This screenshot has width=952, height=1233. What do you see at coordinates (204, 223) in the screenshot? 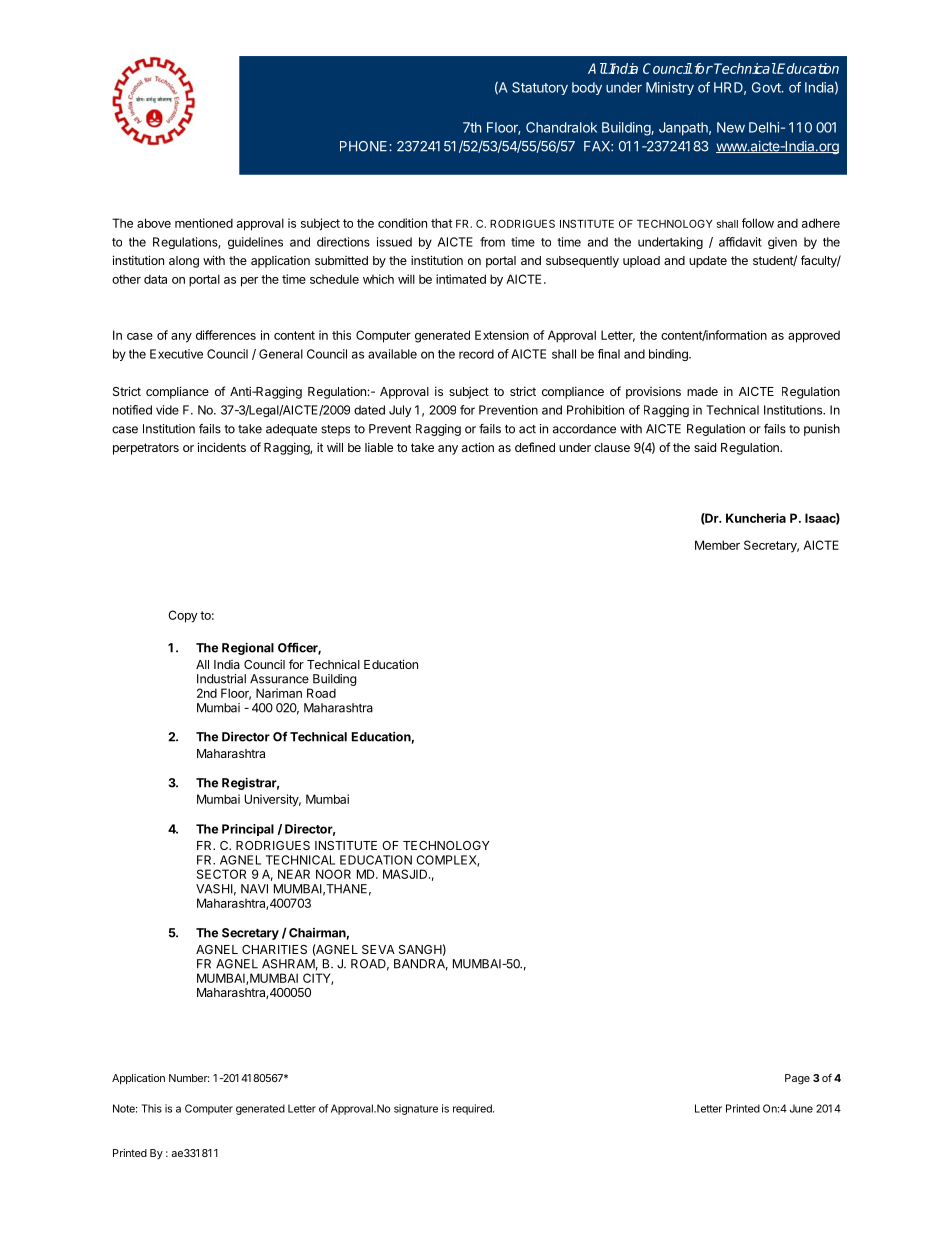
I see `mentioned` at bounding box center [204, 223].
